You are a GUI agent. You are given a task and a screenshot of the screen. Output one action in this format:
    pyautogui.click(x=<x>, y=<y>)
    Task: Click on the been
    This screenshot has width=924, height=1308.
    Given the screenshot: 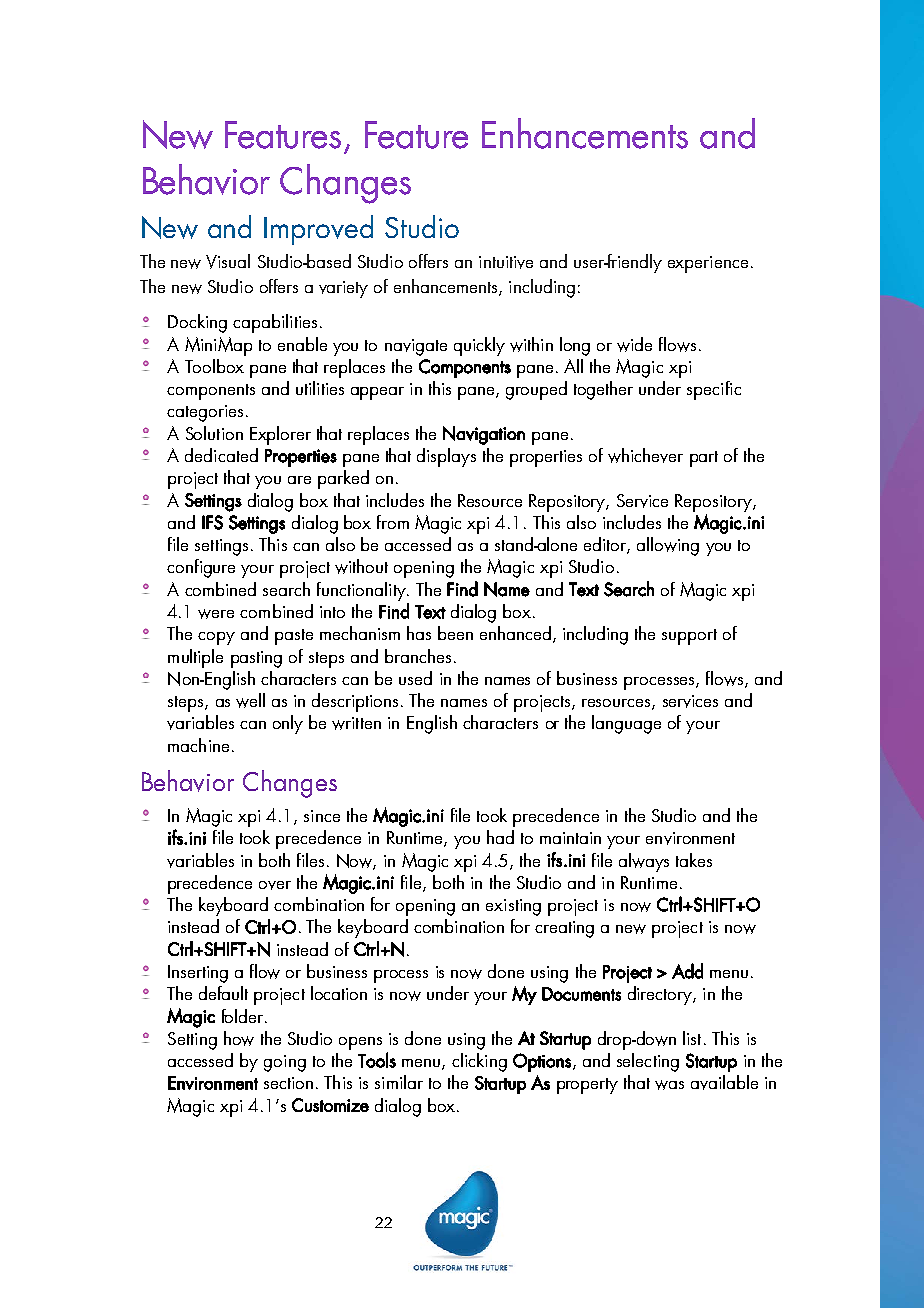 What is the action you would take?
    pyautogui.click(x=455, y=633)
